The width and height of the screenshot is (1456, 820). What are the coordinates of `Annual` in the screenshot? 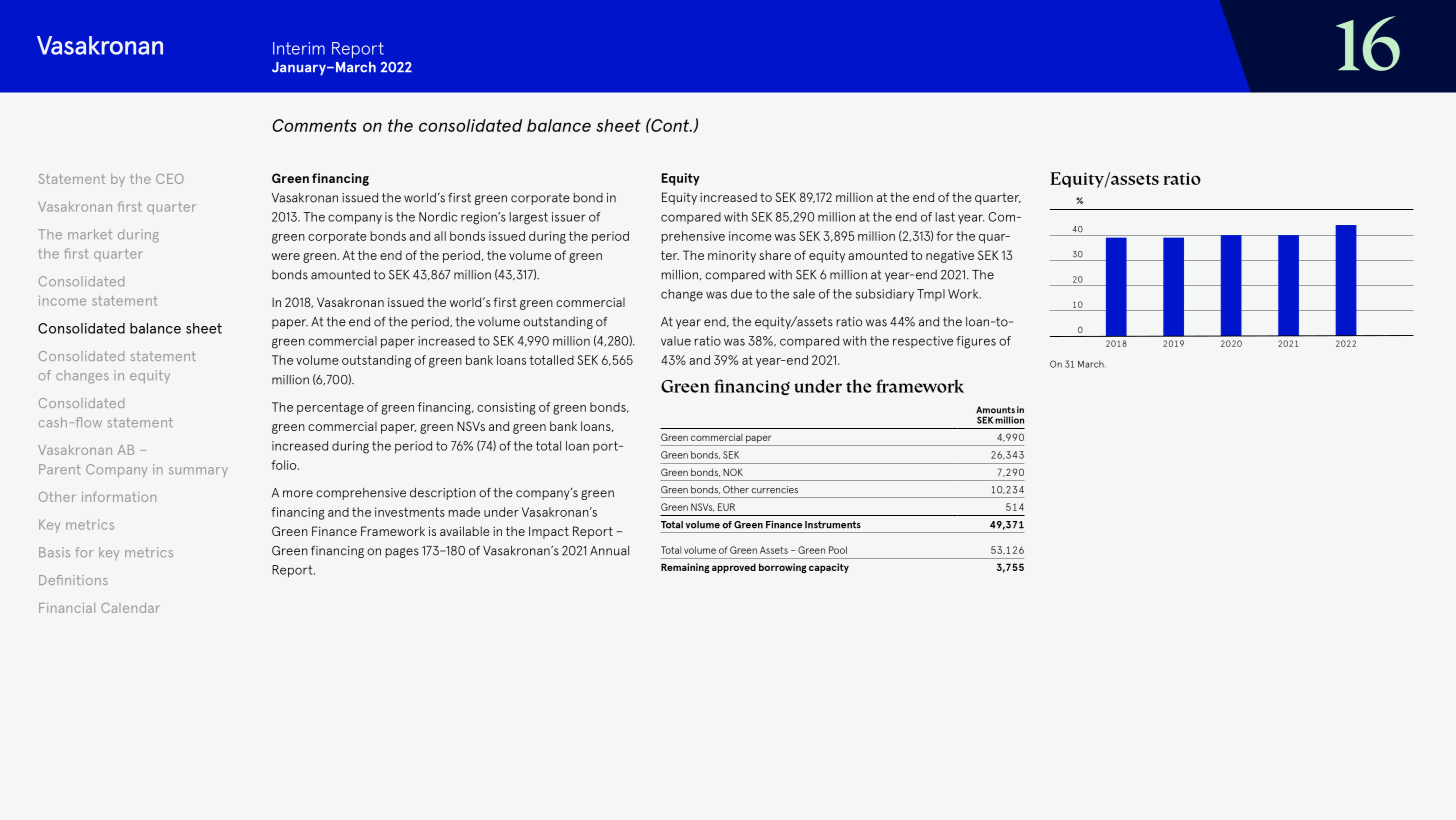 It's located at (609, 551).
